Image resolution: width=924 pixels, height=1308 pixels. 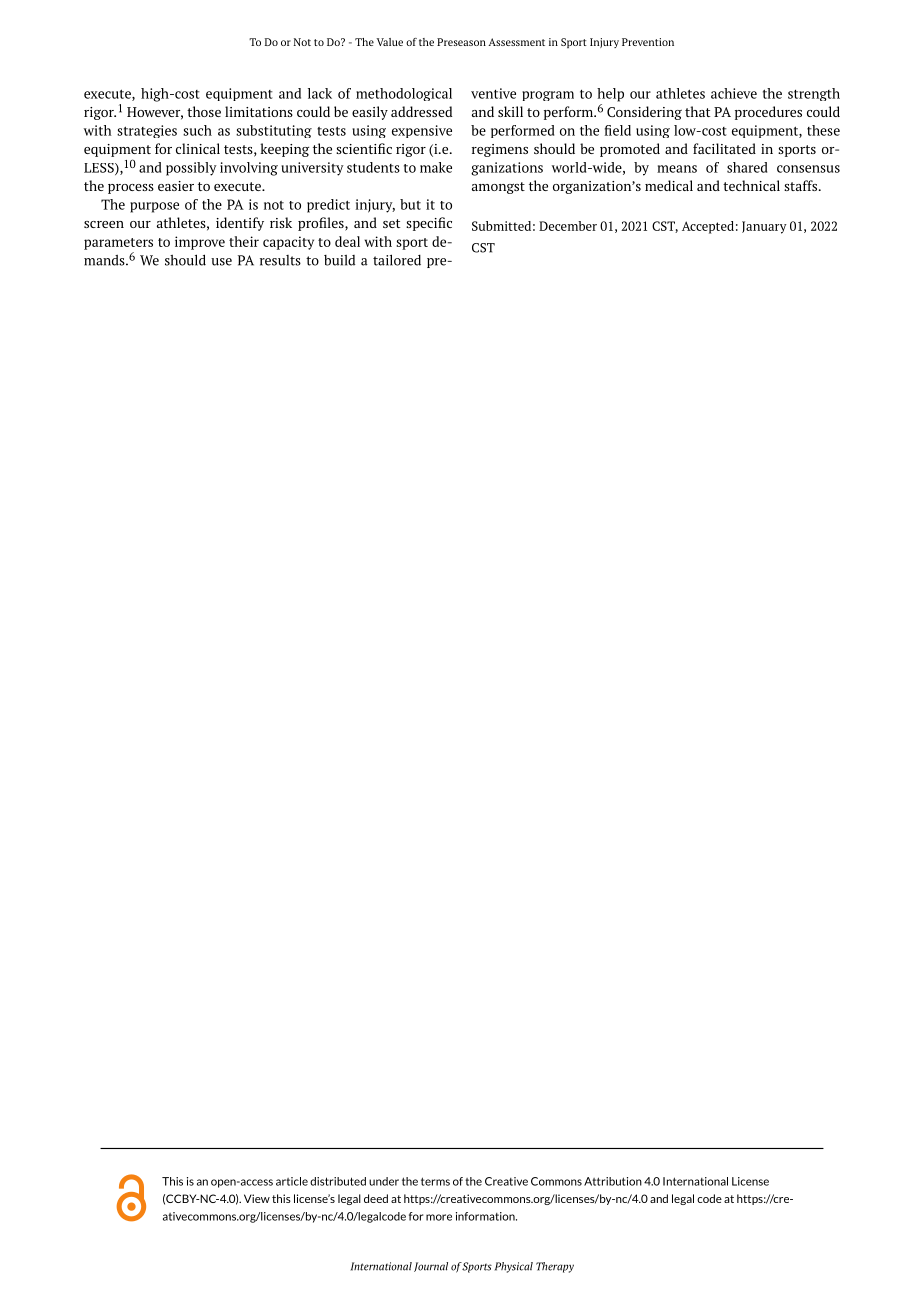 I want to click on build, so click(x=339, y=260).
